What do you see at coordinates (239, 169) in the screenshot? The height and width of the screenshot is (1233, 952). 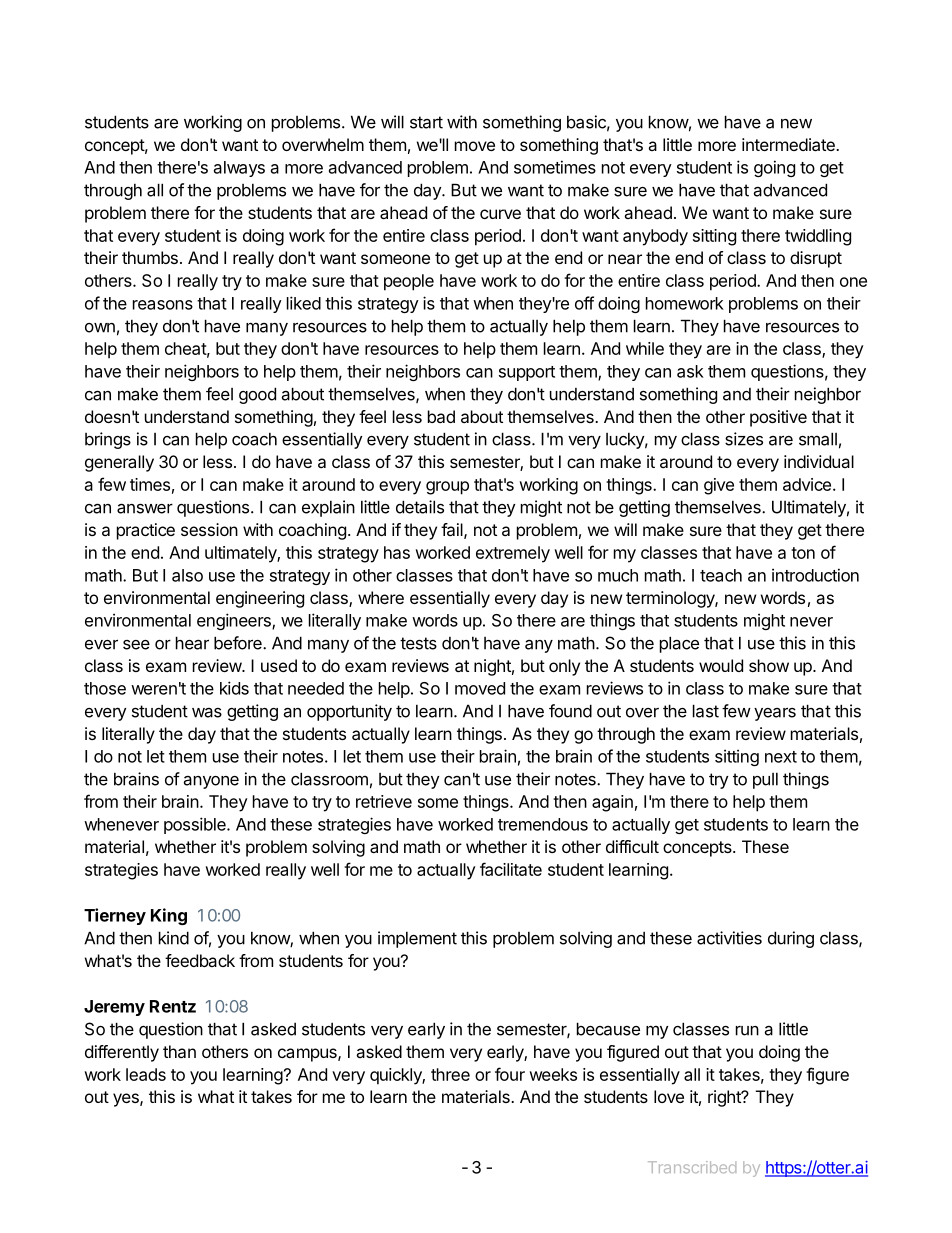 I see `always` at bounding box center [239, 169].
